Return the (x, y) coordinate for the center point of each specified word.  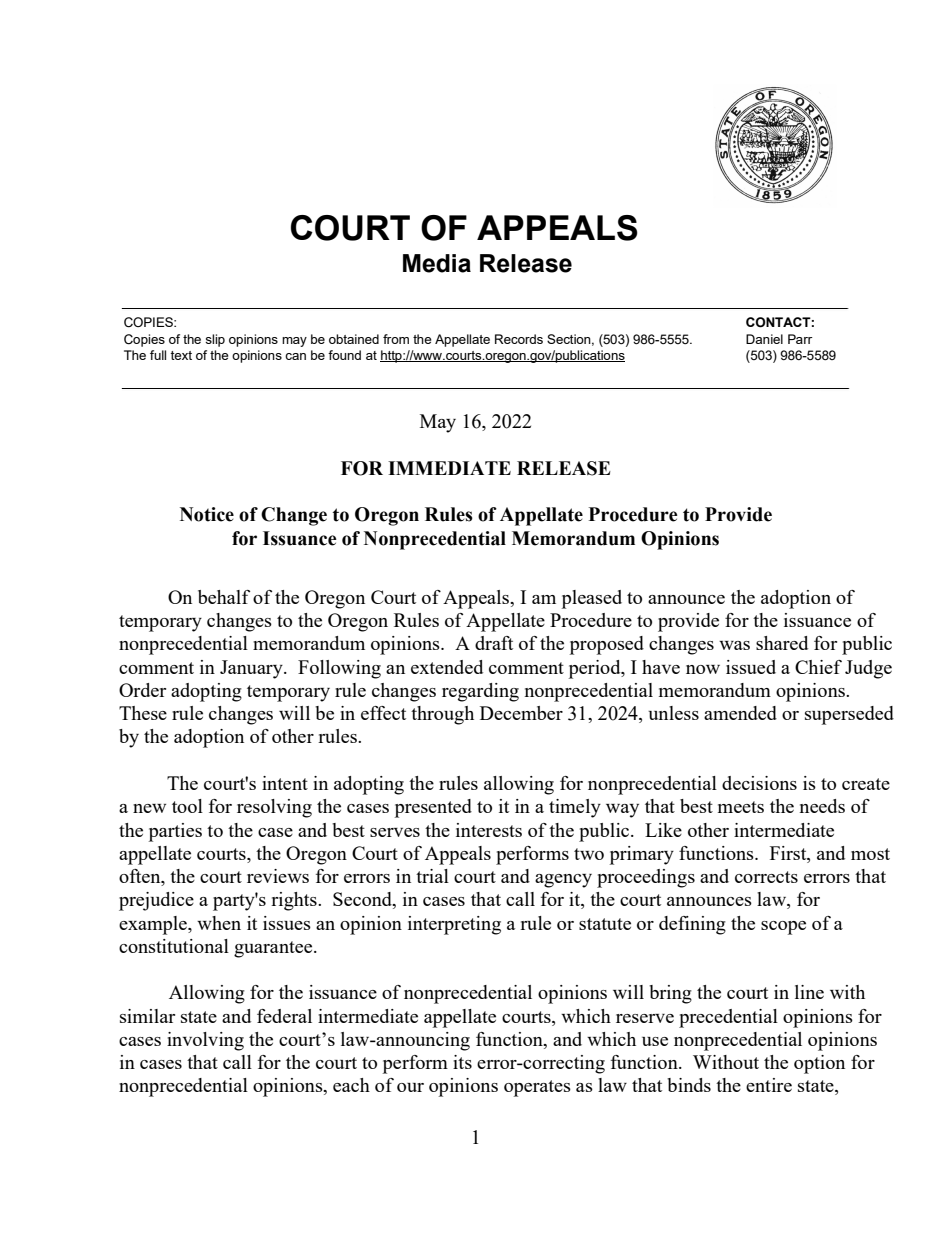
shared (782, 643)
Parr (800, 339)
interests (489, 830)
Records (519, 339)
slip (215, 340)
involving (205, 1041)
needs (822, 806)
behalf (224, 597)
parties (175, 832)
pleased (592, 599)
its (462, 1062)
